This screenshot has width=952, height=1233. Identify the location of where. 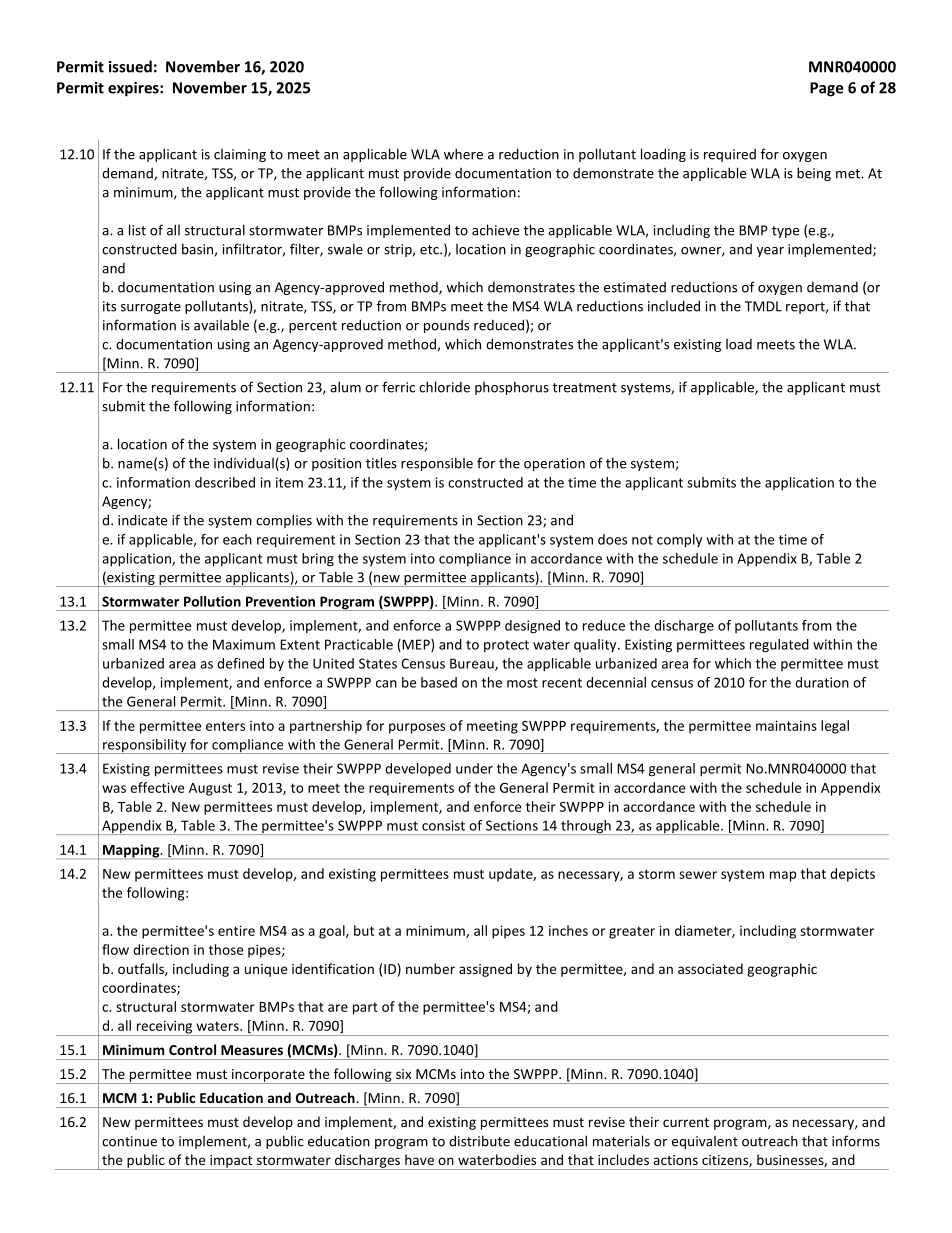
(463, 154).
